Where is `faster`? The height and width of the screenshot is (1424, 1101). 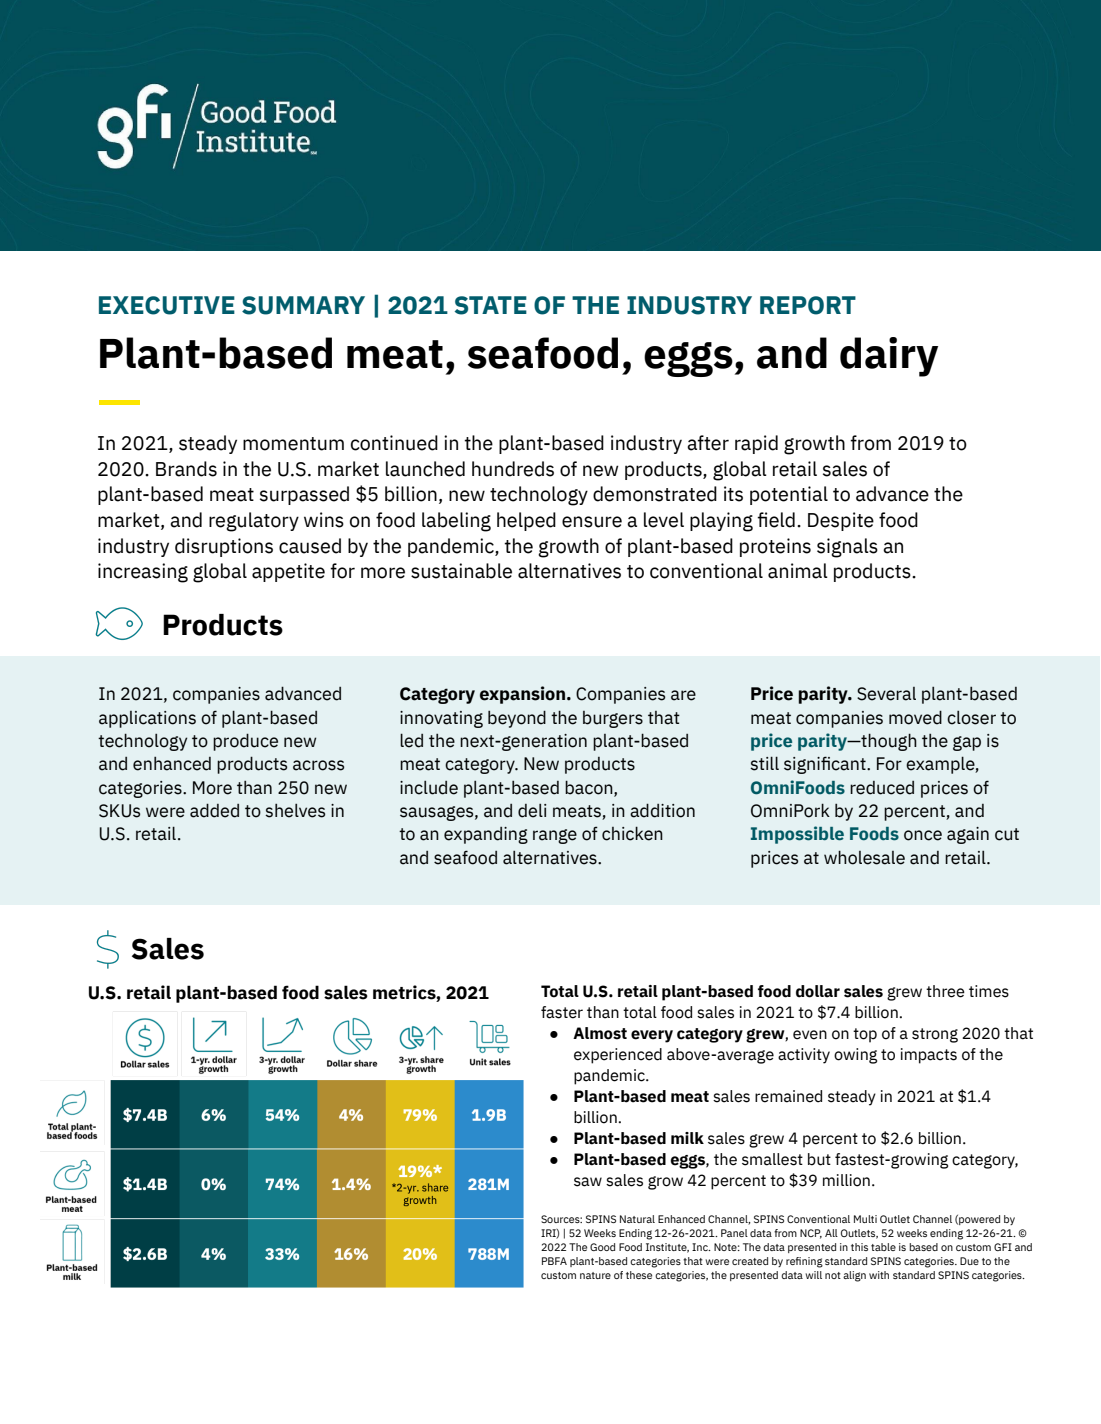 faster is located at coordinates (562, 1012).
